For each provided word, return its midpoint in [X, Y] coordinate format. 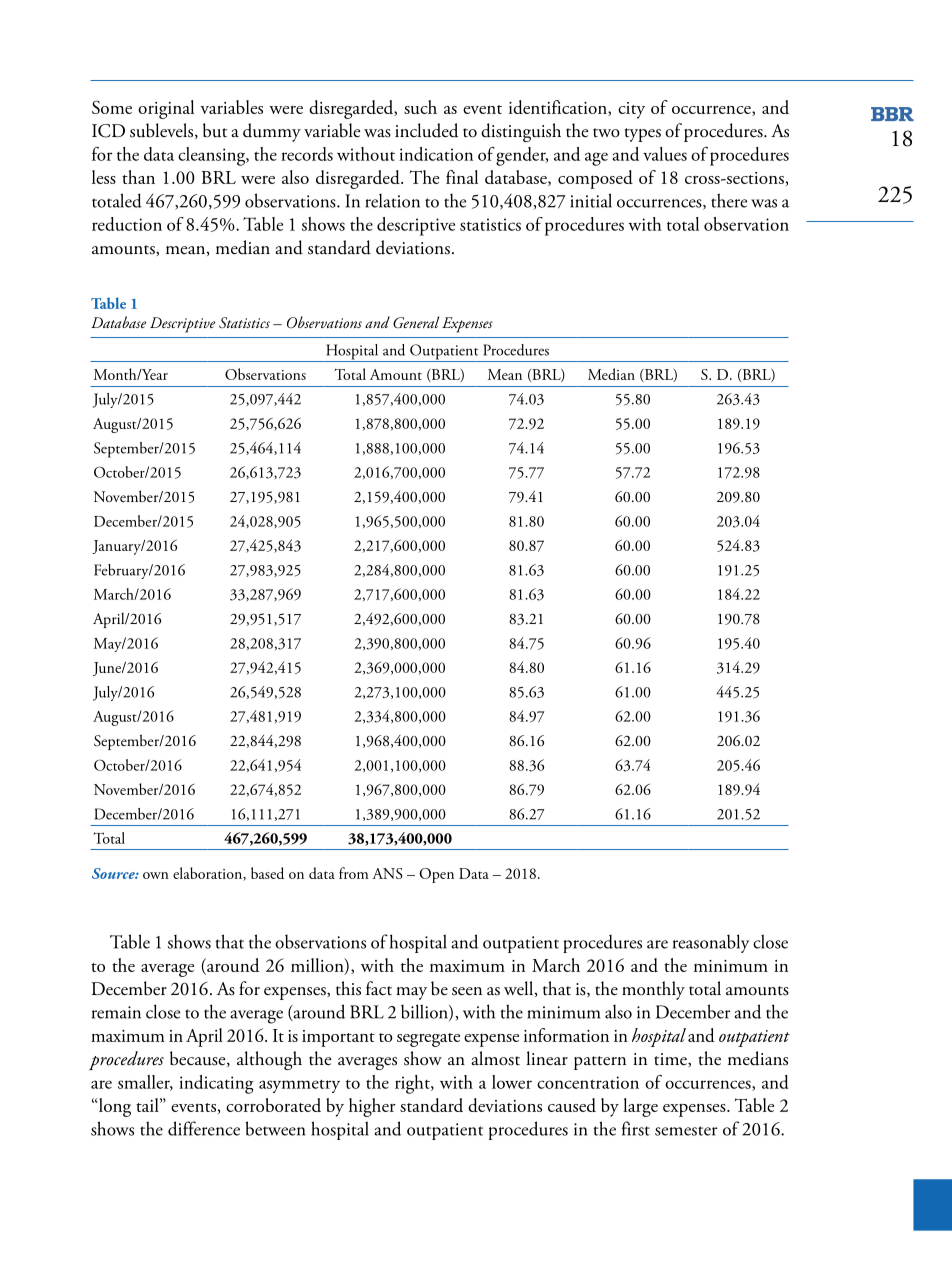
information [566, 1035]
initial [591, 200]
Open [436, 875]
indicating [216, 1084]
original [166, 109]
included [426, 130]
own [156, 875]
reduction [127, 224]
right [413, 1084]
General [416, 322]
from [354, 873]
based [267, 873]
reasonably [711, 943]
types [643, 135]
